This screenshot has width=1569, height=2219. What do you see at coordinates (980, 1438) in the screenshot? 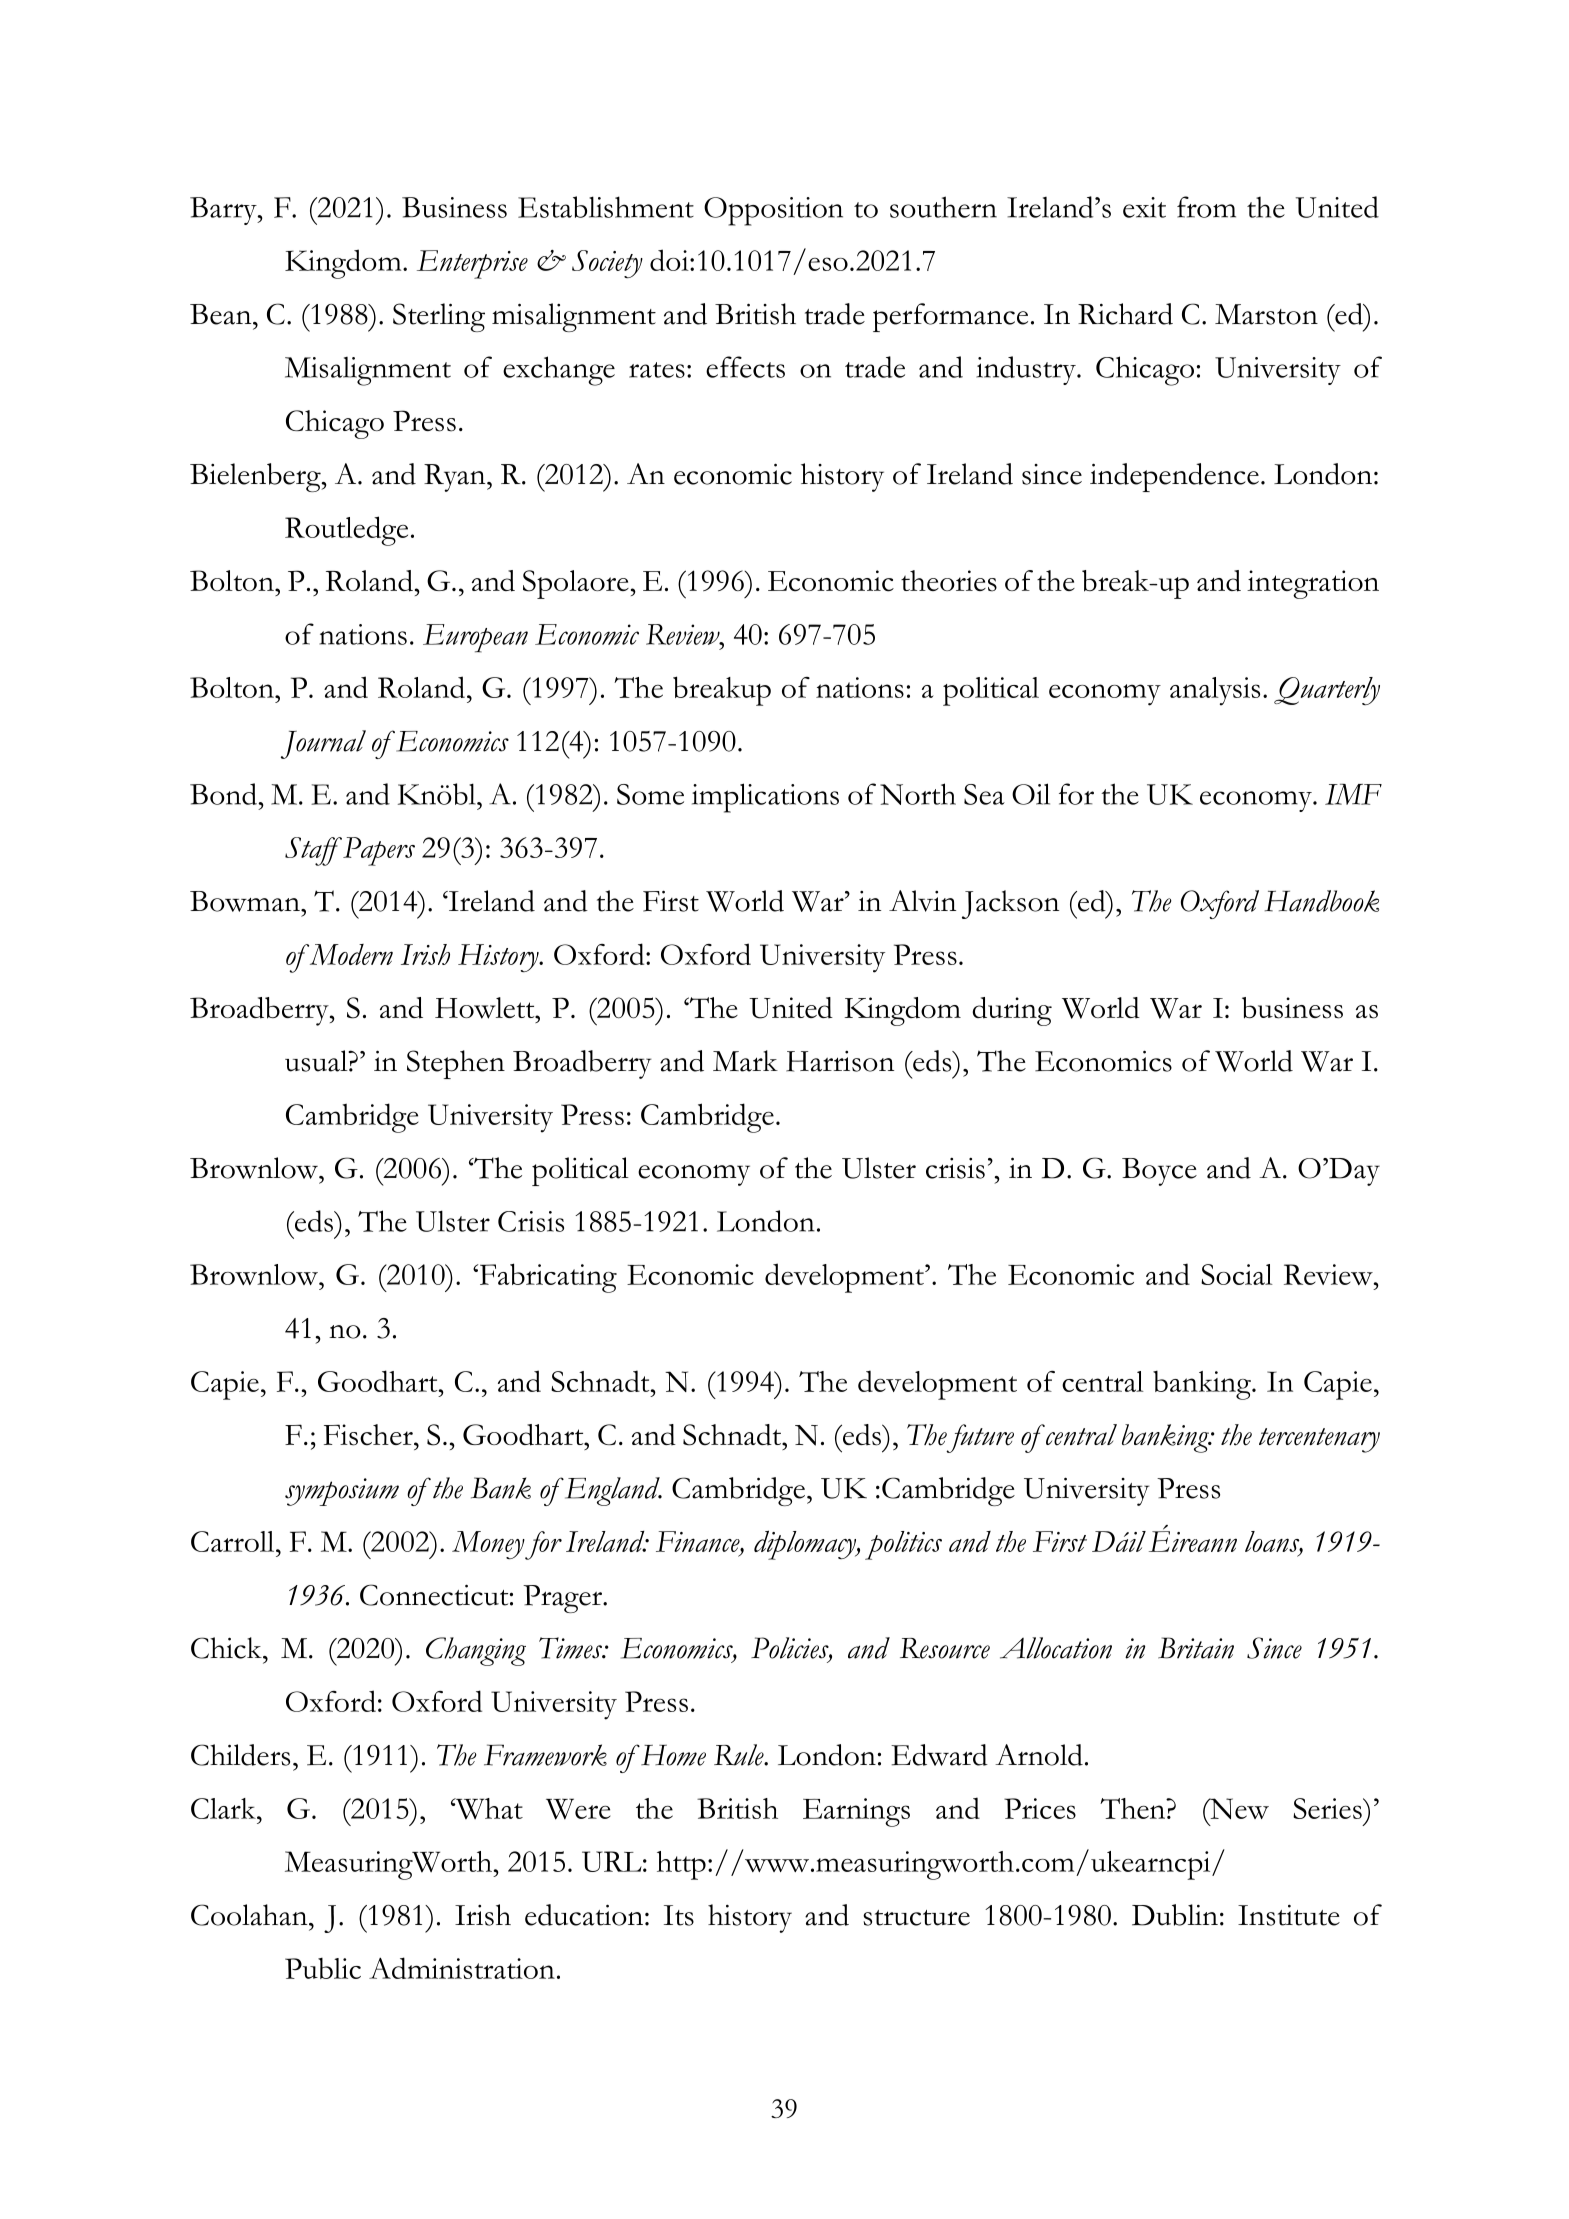
I see `future` at bounding box center [980, 1438].
